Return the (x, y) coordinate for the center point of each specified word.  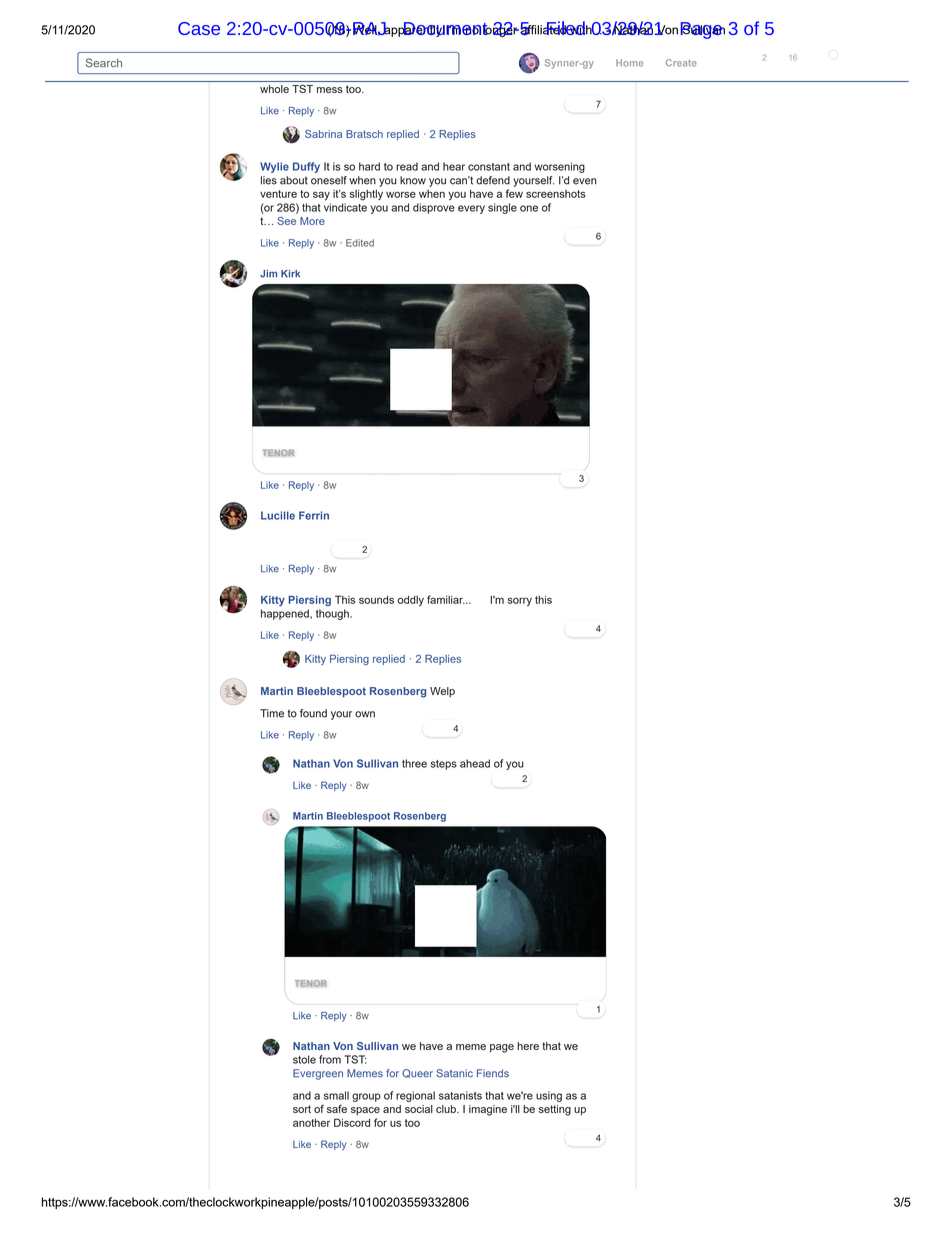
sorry (520, 602)
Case (199, 28)
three (414, 763)
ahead (475, 763)
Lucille (278, 515)
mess (330, 90)
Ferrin (314, 515)
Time (272, 713)
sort (302, 1109)
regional (415, 1096)
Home (629, 63)
